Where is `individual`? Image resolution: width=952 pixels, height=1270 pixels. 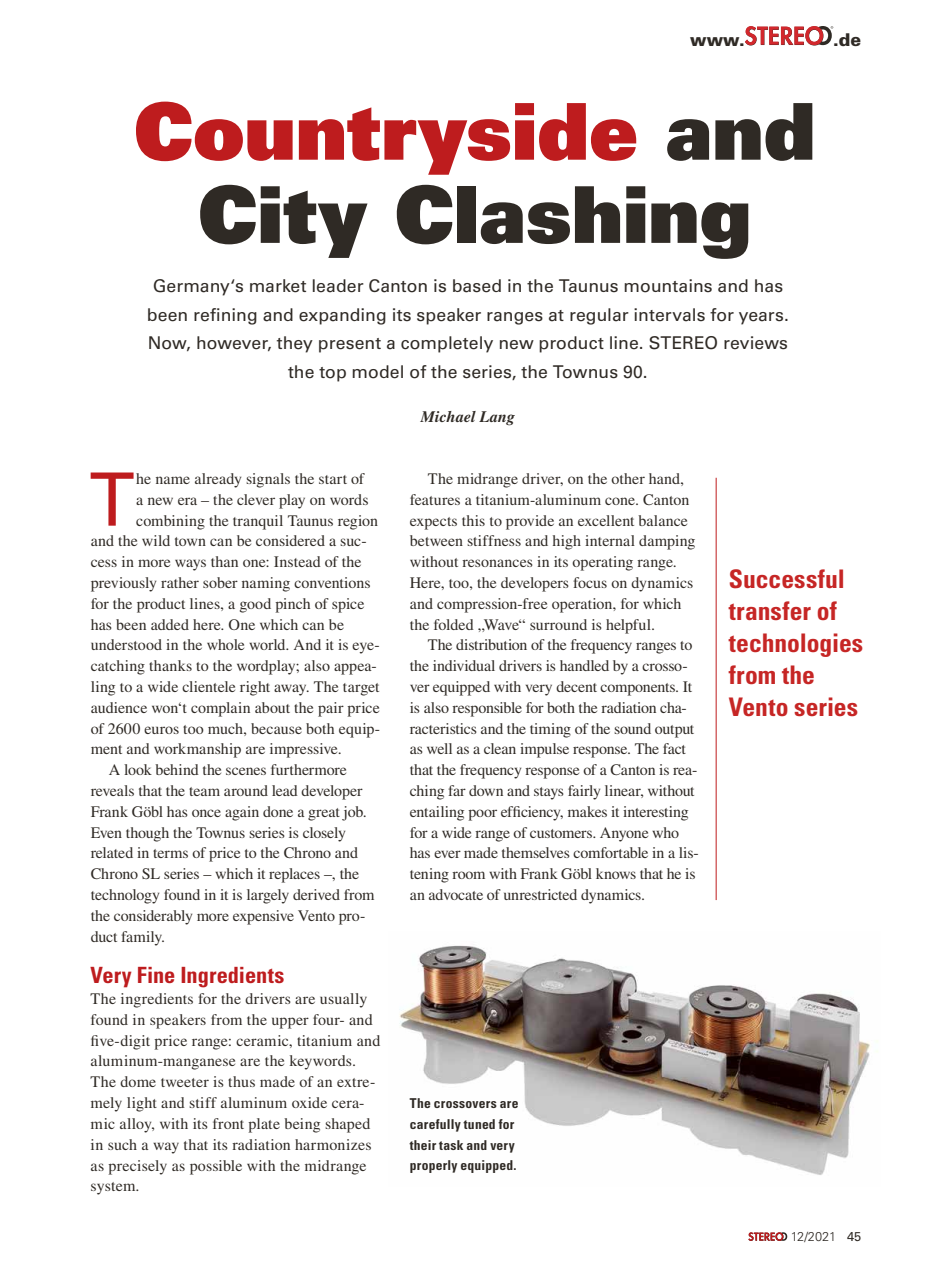 individual is located at coordinates (464, 665).
